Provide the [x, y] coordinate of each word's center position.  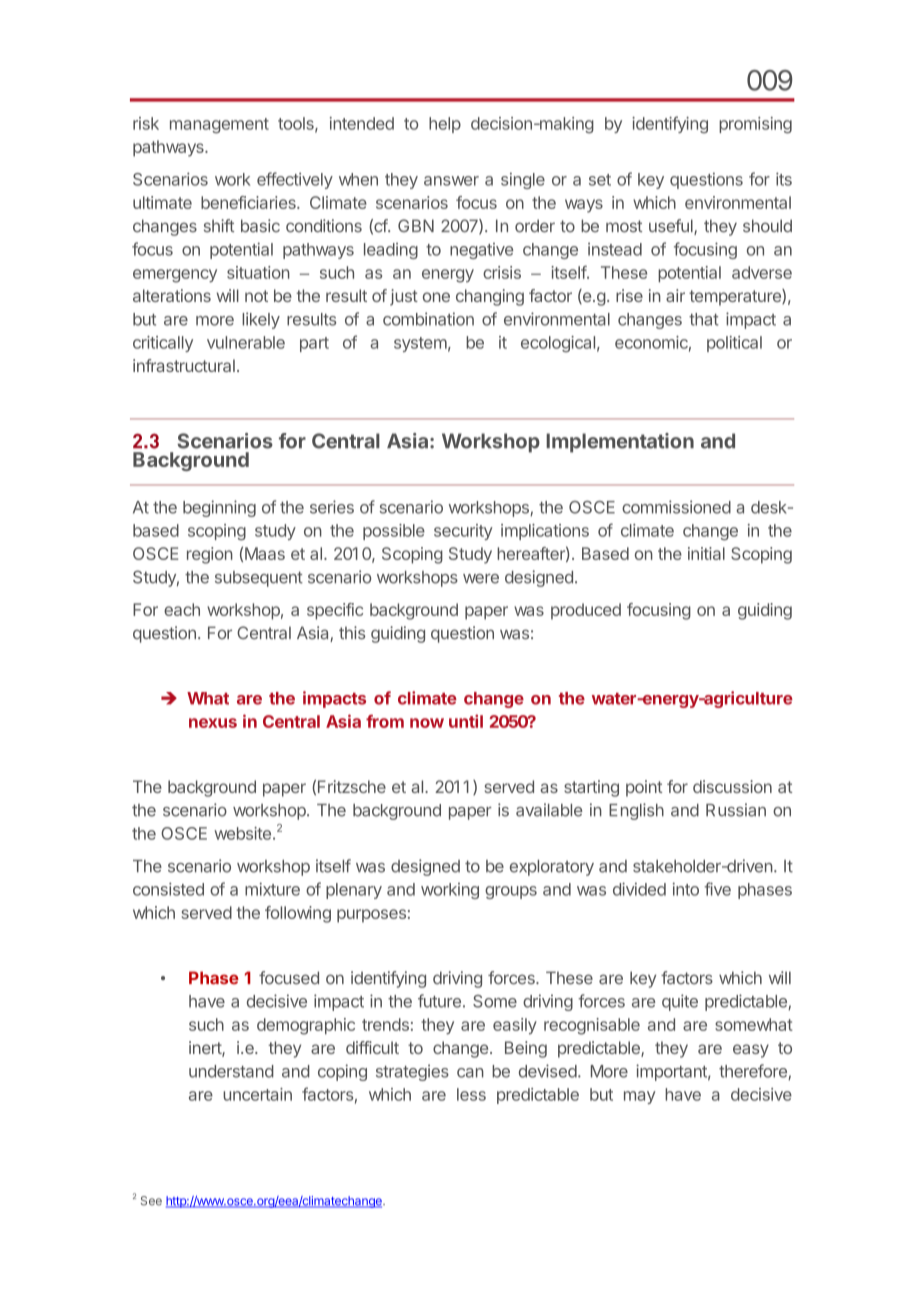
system [420, 344]
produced [586, 611]
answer [451, 181]
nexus [213, 723]
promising [755, 125]
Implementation [620, 443]
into [686, 889]
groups [511, 892]
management [219, 126]
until [466, 721]
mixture [272, 889]
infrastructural [184, 365]
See [151, 1201]
